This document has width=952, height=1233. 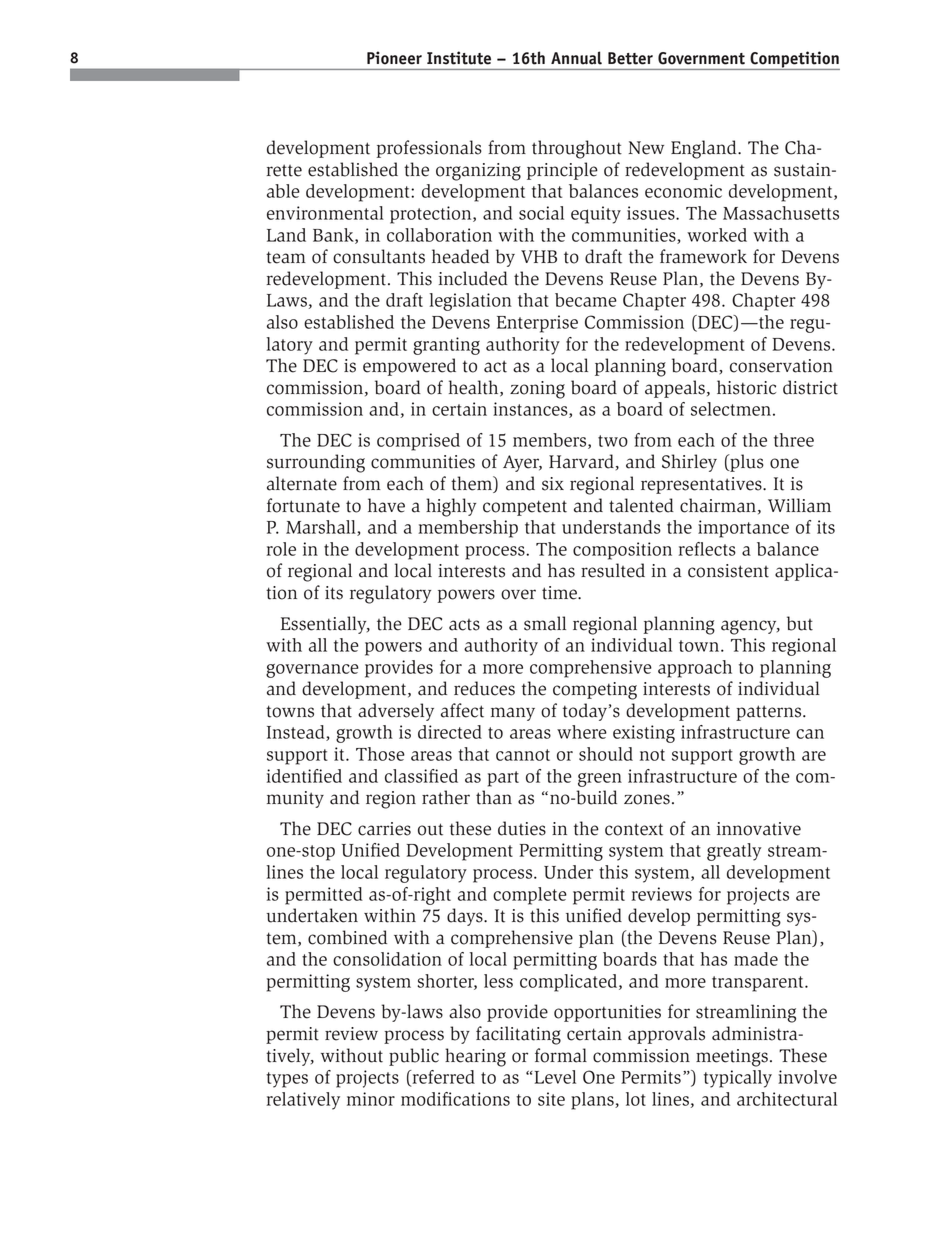 I want to click on Level, so click(x=555, y=1077).
